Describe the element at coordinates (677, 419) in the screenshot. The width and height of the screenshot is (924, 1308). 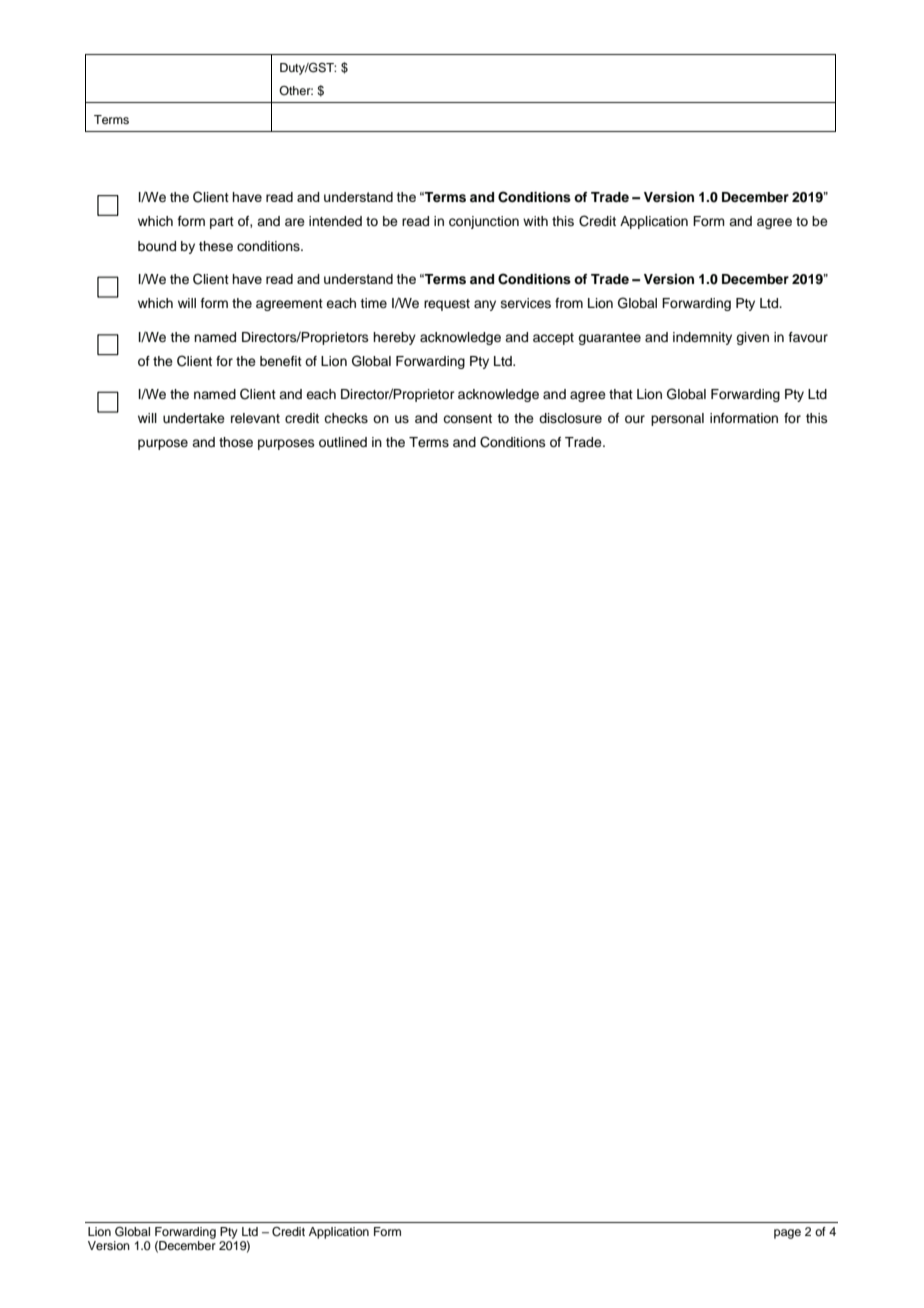
I see `personal` at that location.
